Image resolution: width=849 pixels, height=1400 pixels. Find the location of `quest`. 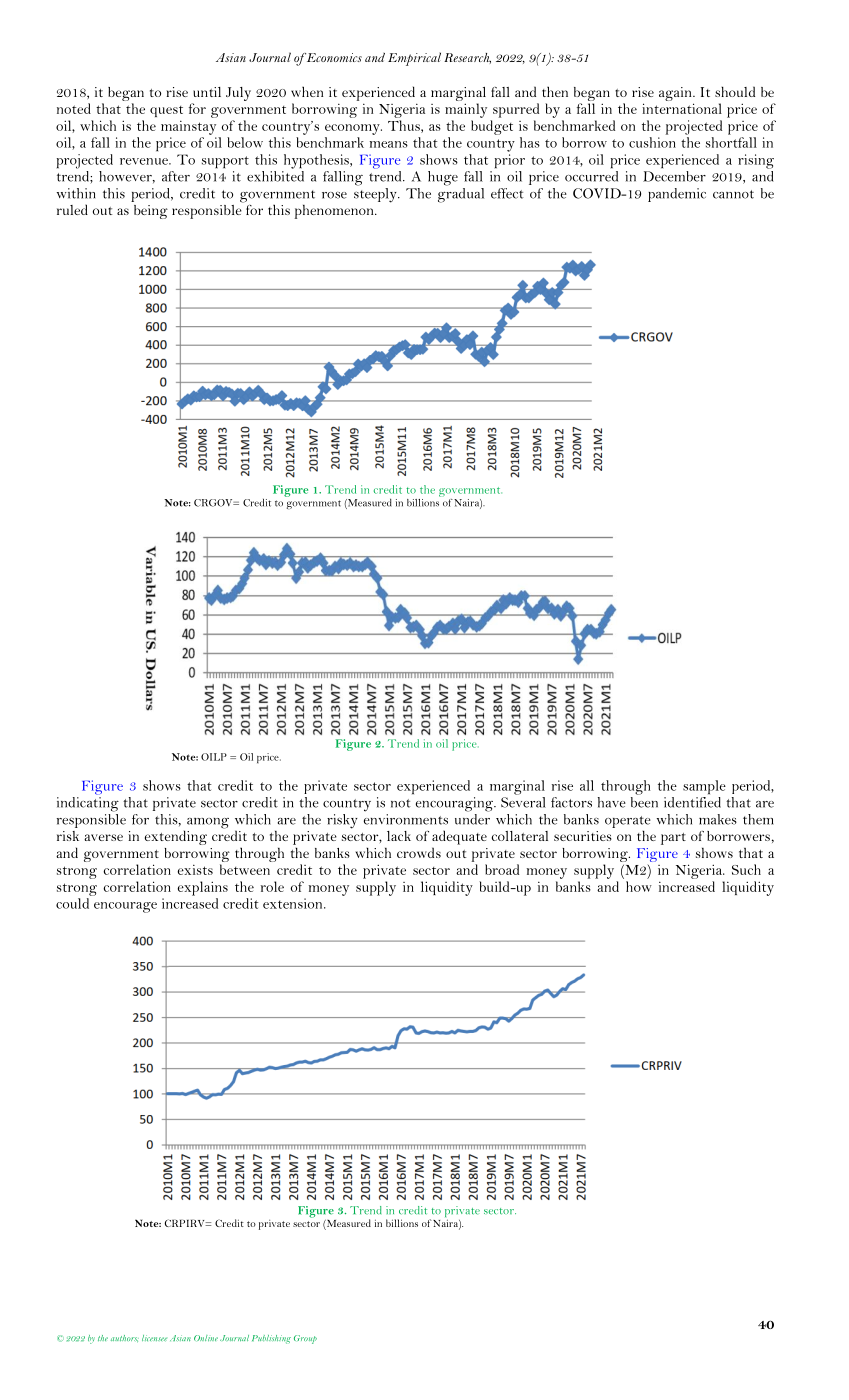

quest is located at coordinates (166, 111).
